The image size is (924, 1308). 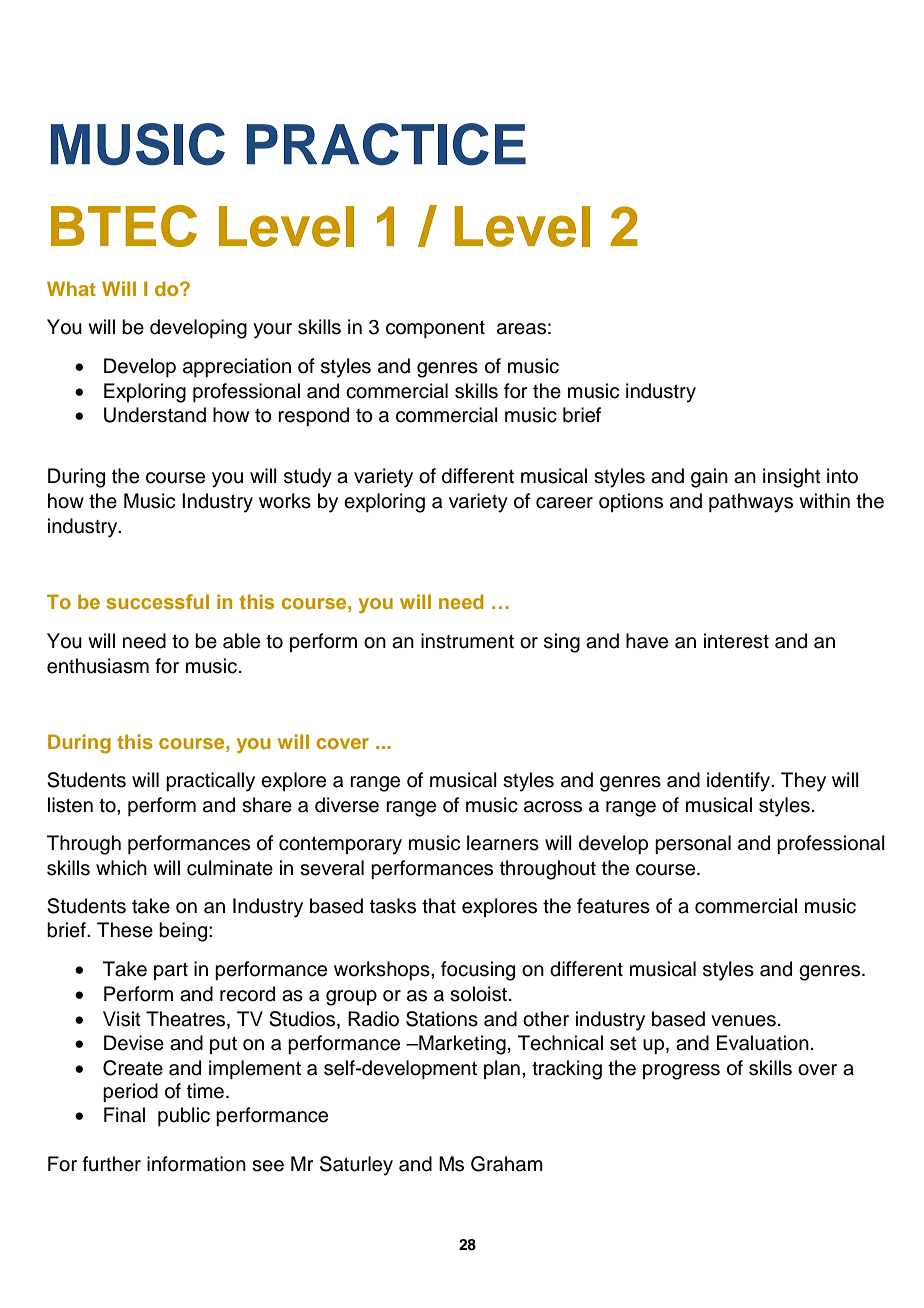 What do you see at coordinates (751, 503) in the page?
I see `pathways` at bounding box center [751, 503].
